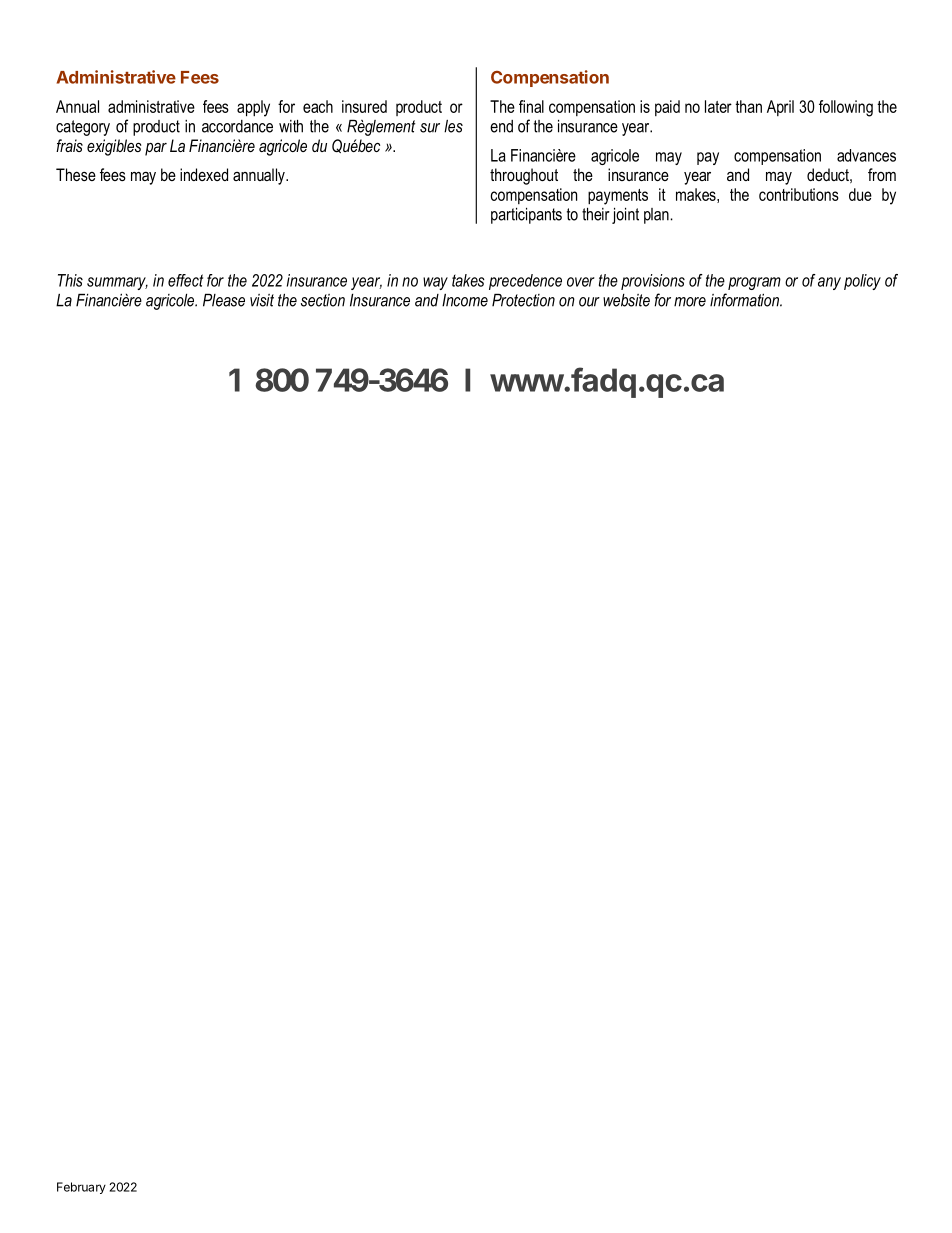  What do you see at coordinates (465, 300) in the image?
I see `Income` at bounding box center [465, 300].
